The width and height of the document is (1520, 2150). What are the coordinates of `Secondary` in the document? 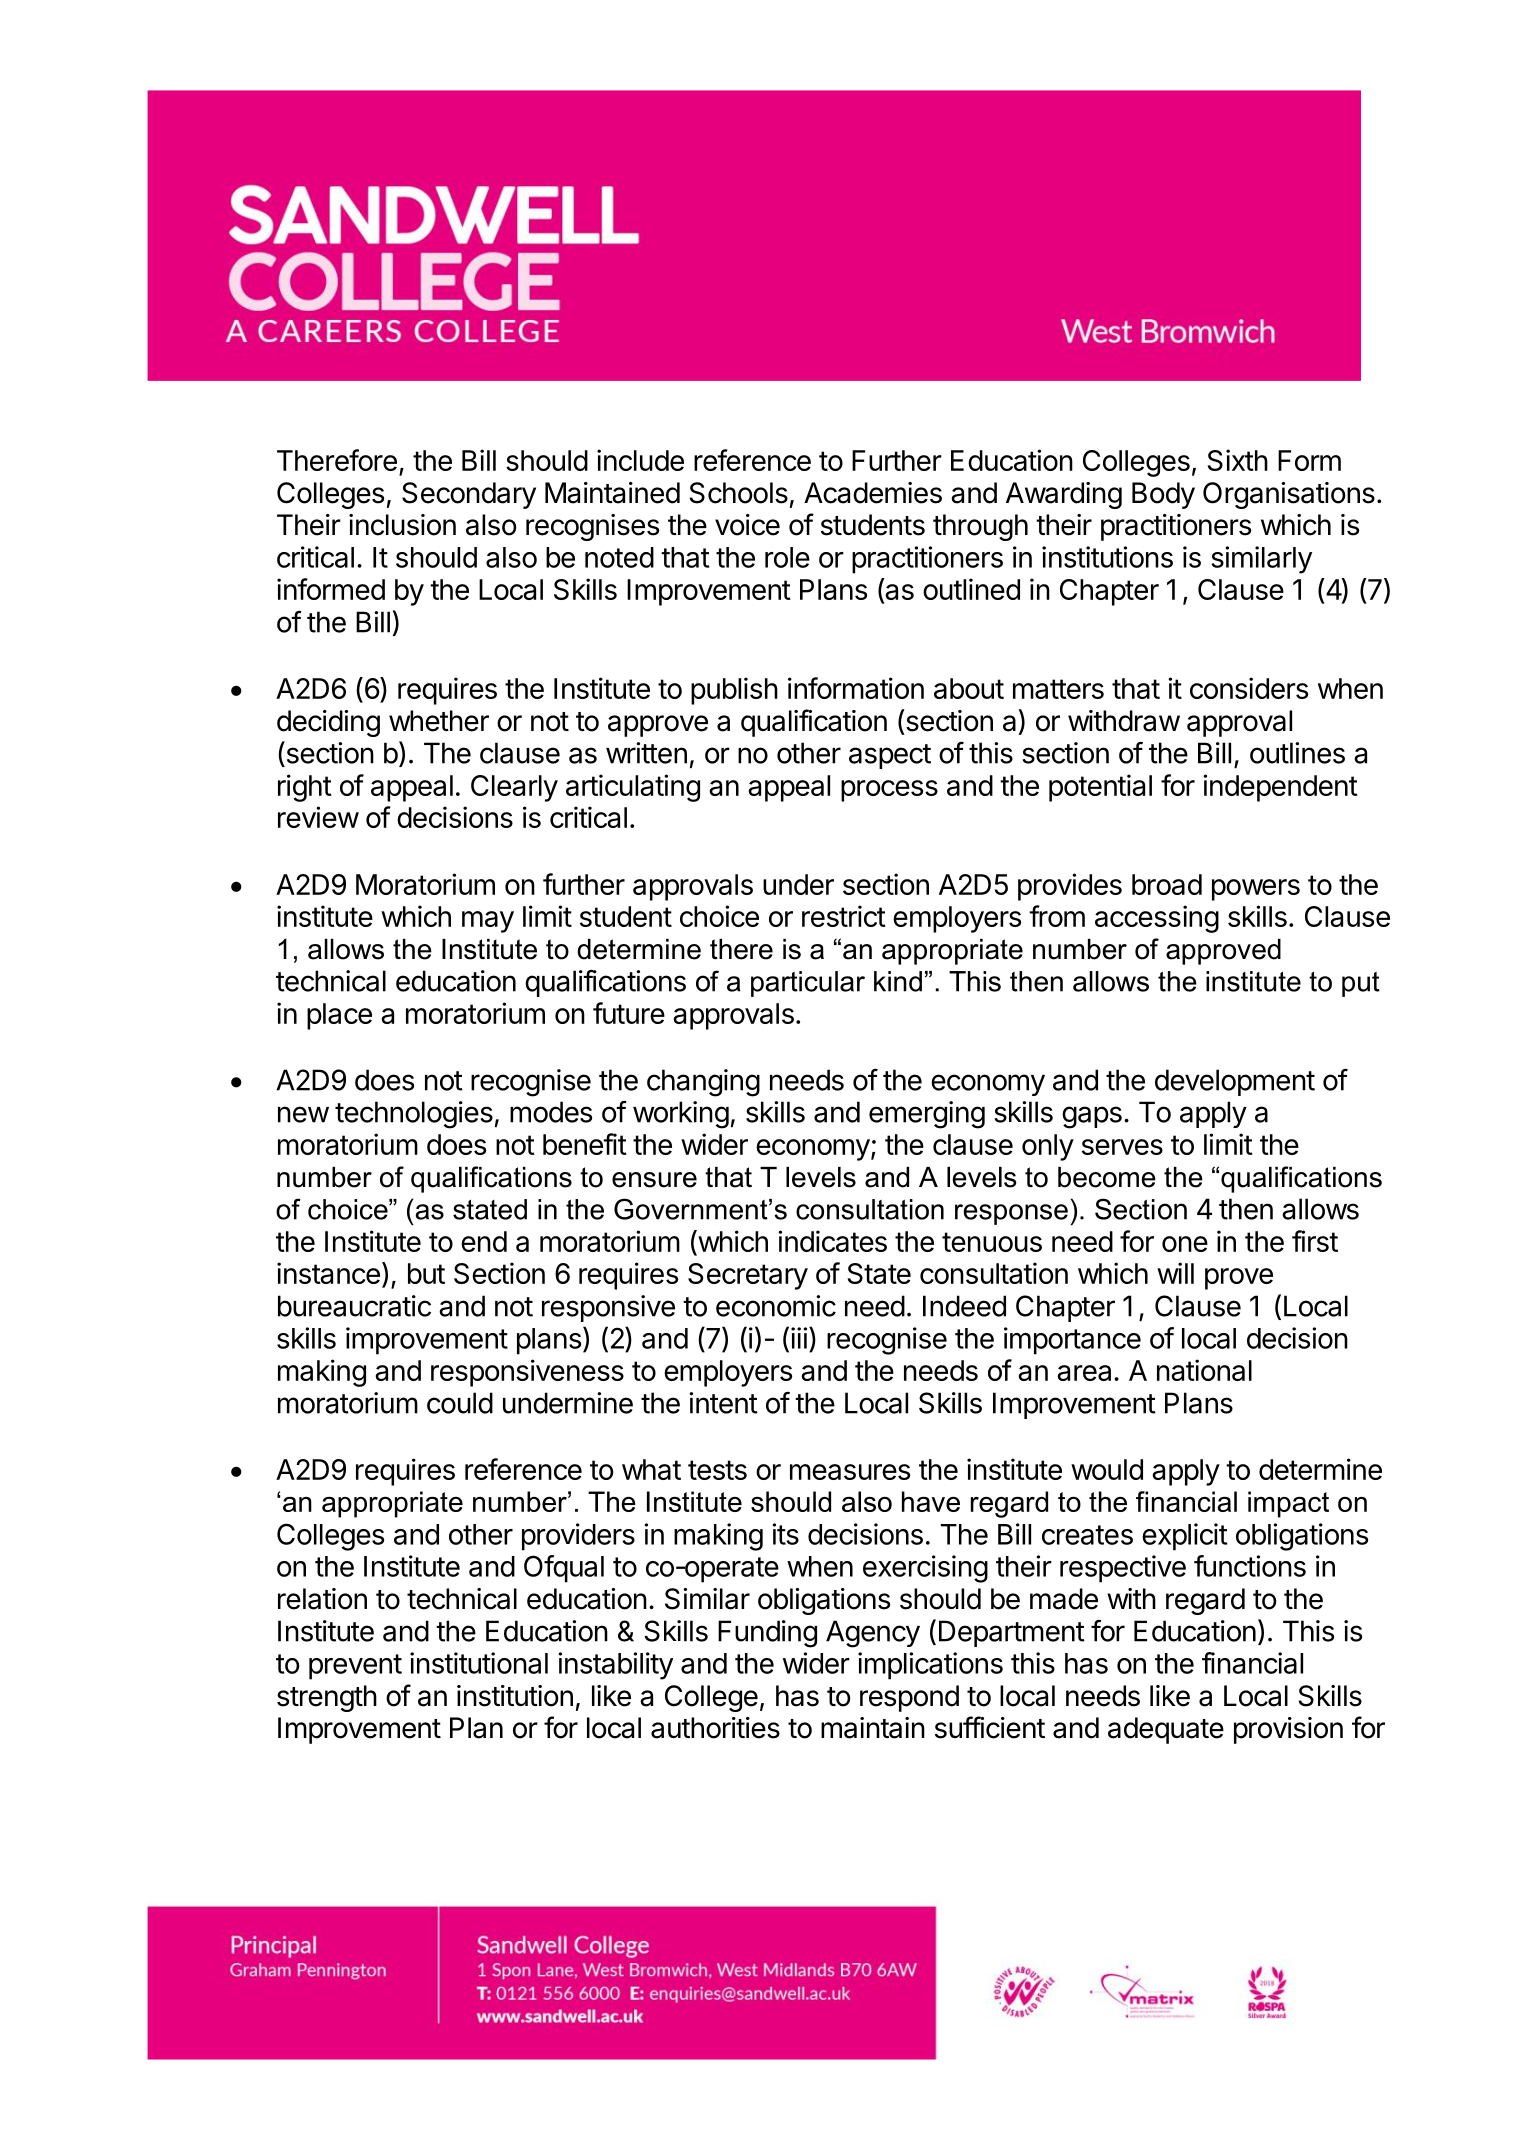 It's located at (469, 495).
